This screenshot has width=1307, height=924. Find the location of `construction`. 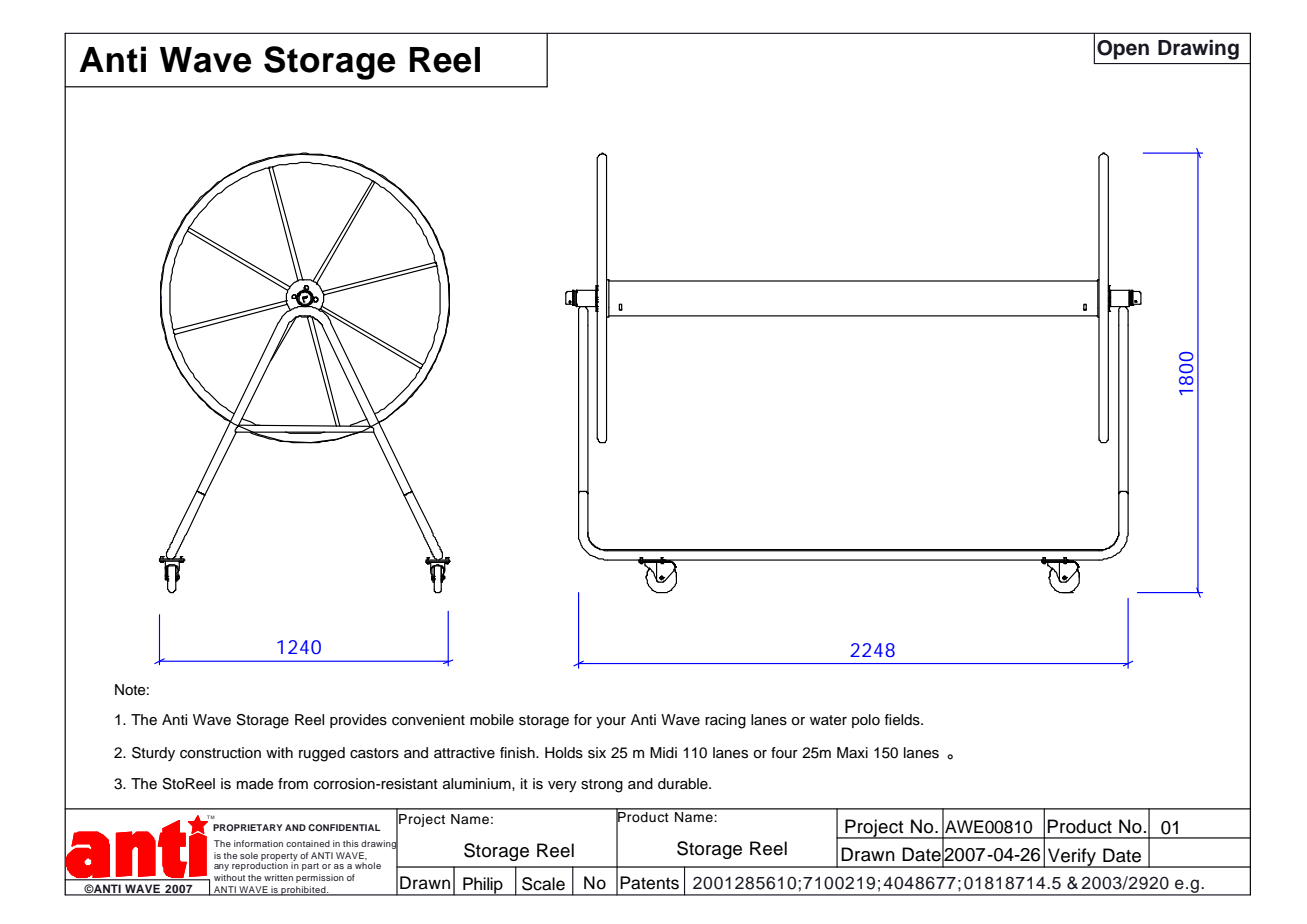

construction is located at coordinates (220, 753).
